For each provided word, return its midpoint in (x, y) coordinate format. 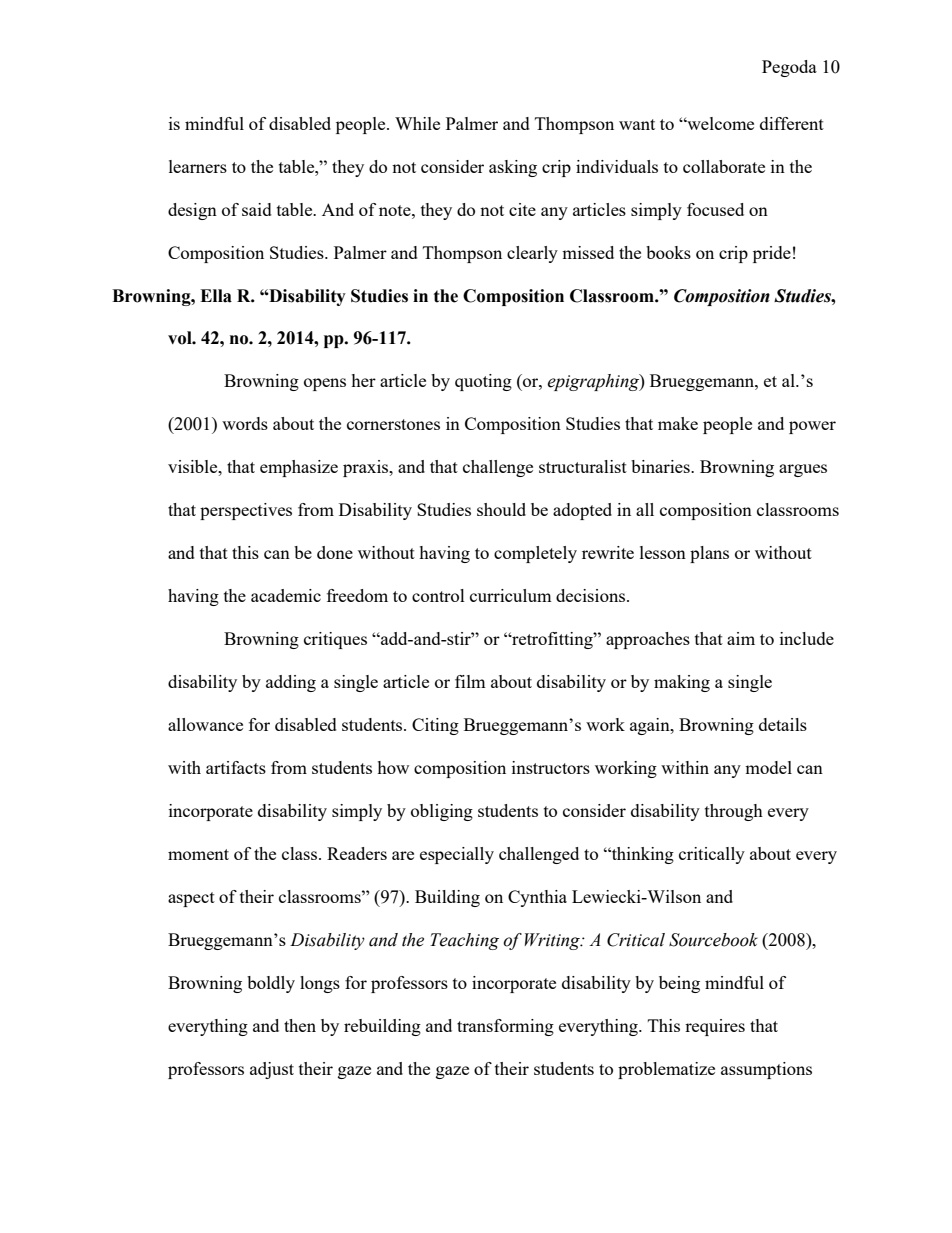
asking (513, 168)
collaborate (724, 166)
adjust (272, 1070)
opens (325, 384)
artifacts (236, 767)
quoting (483, 382)
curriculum (511, 595)
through (734, 812)
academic (286, 595)
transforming (505, 1027)
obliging (442, 812)
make (678, 423)
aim (741, 638)
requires (715, 1027)
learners (198, 166)
